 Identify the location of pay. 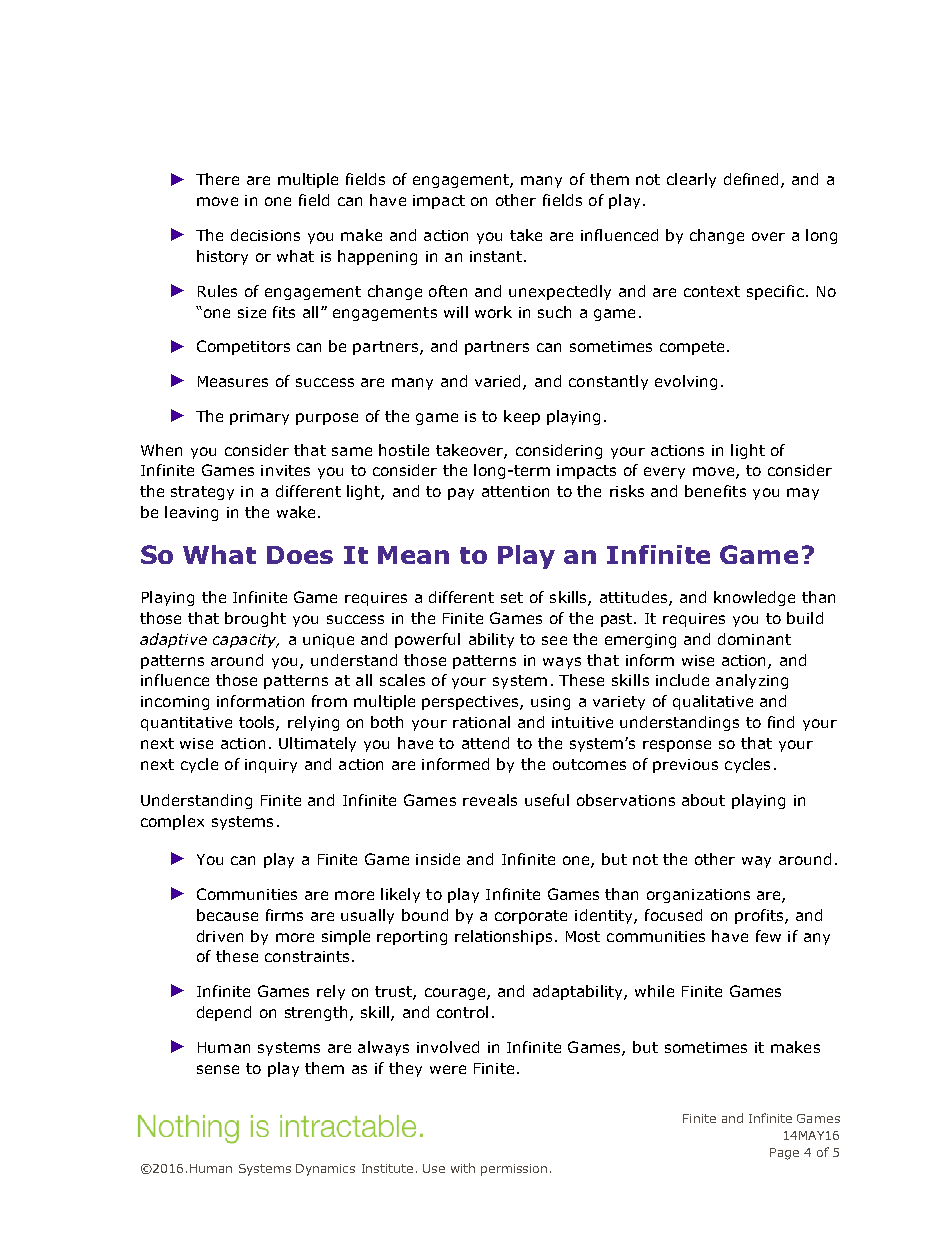
(461, 494).
